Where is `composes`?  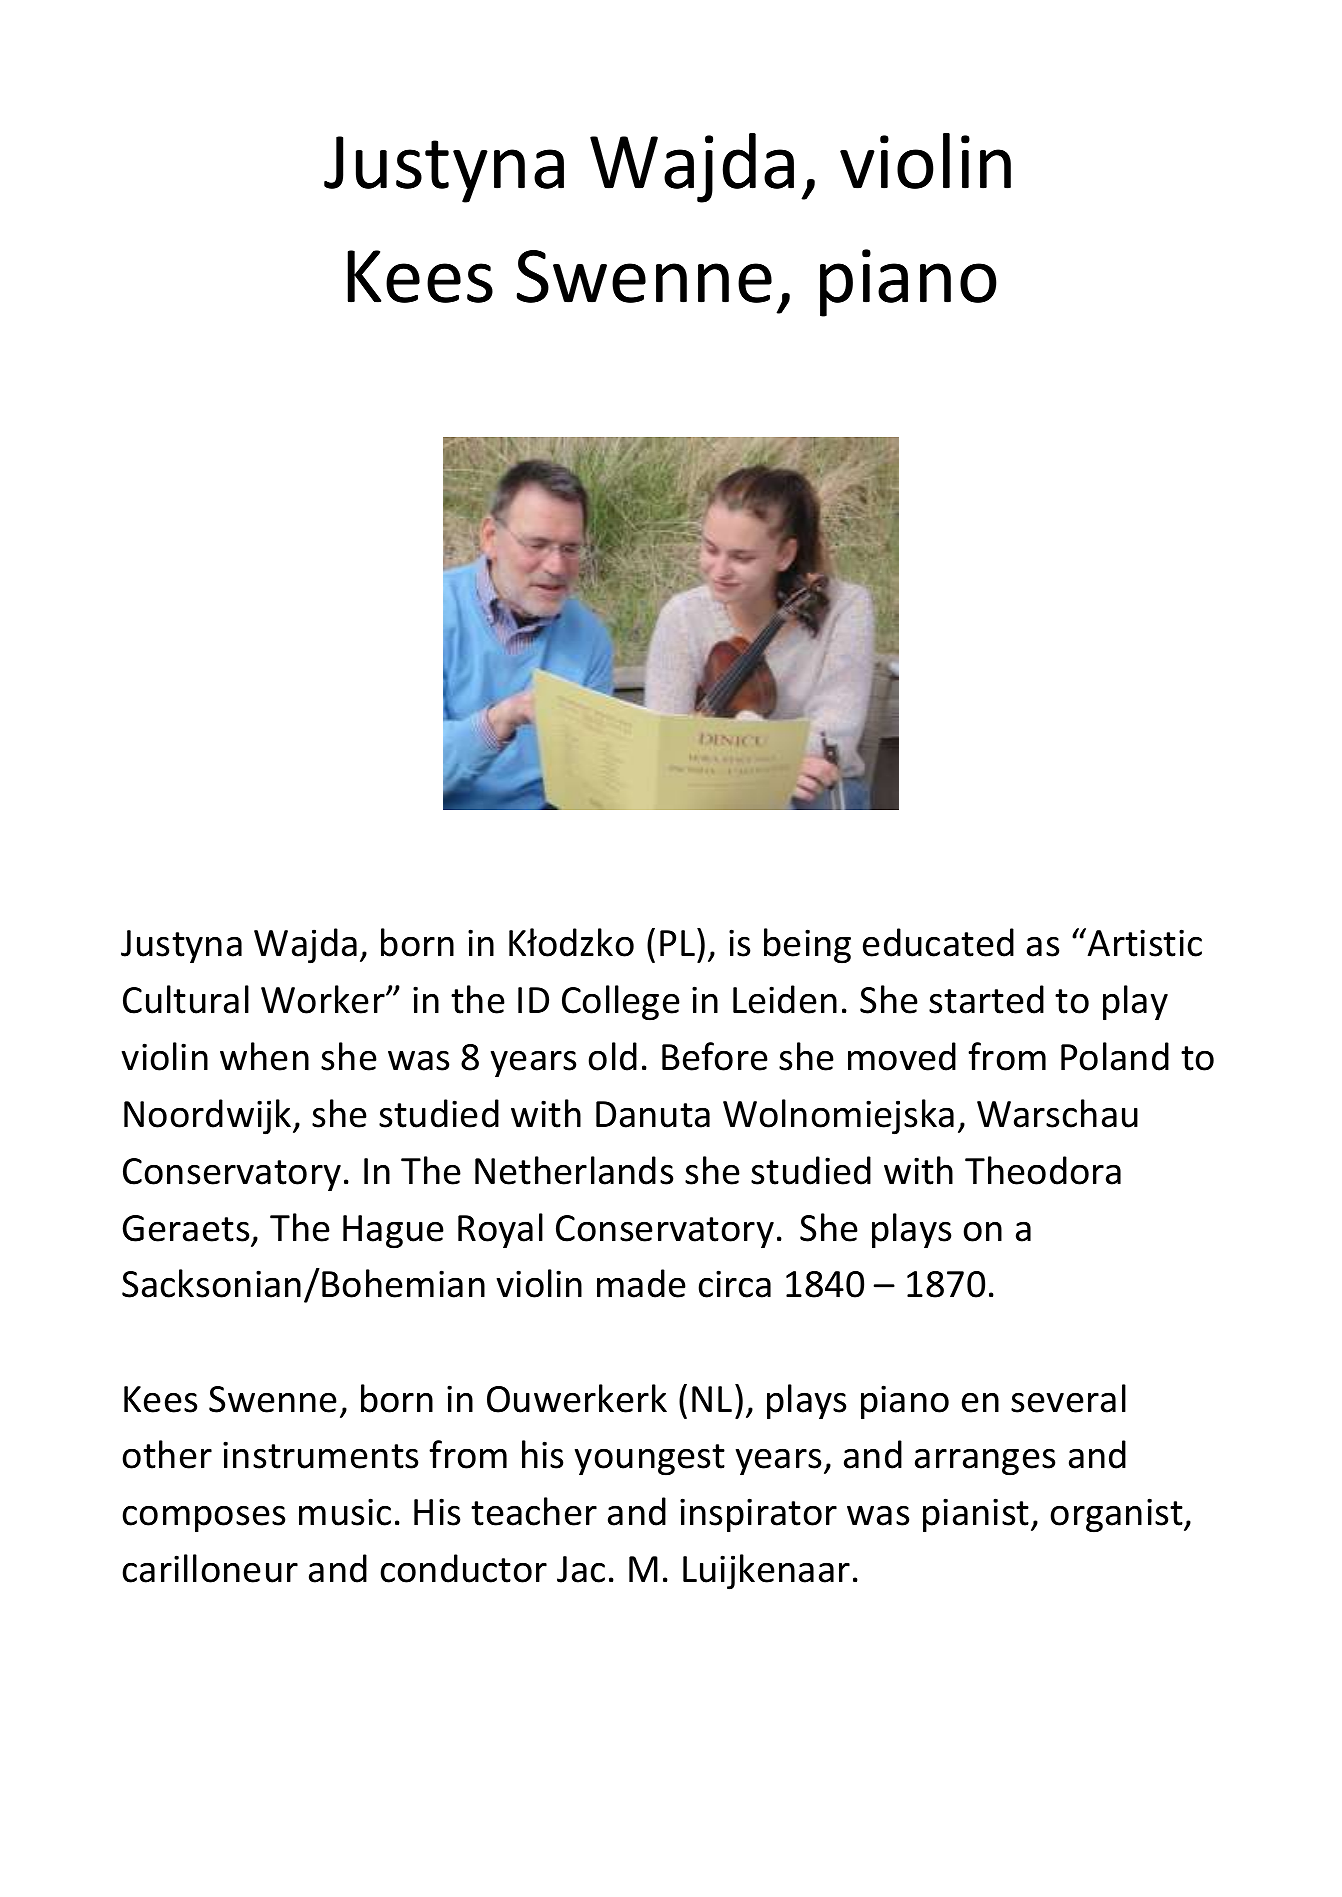
composes is located at coordinates (204, 1519).
